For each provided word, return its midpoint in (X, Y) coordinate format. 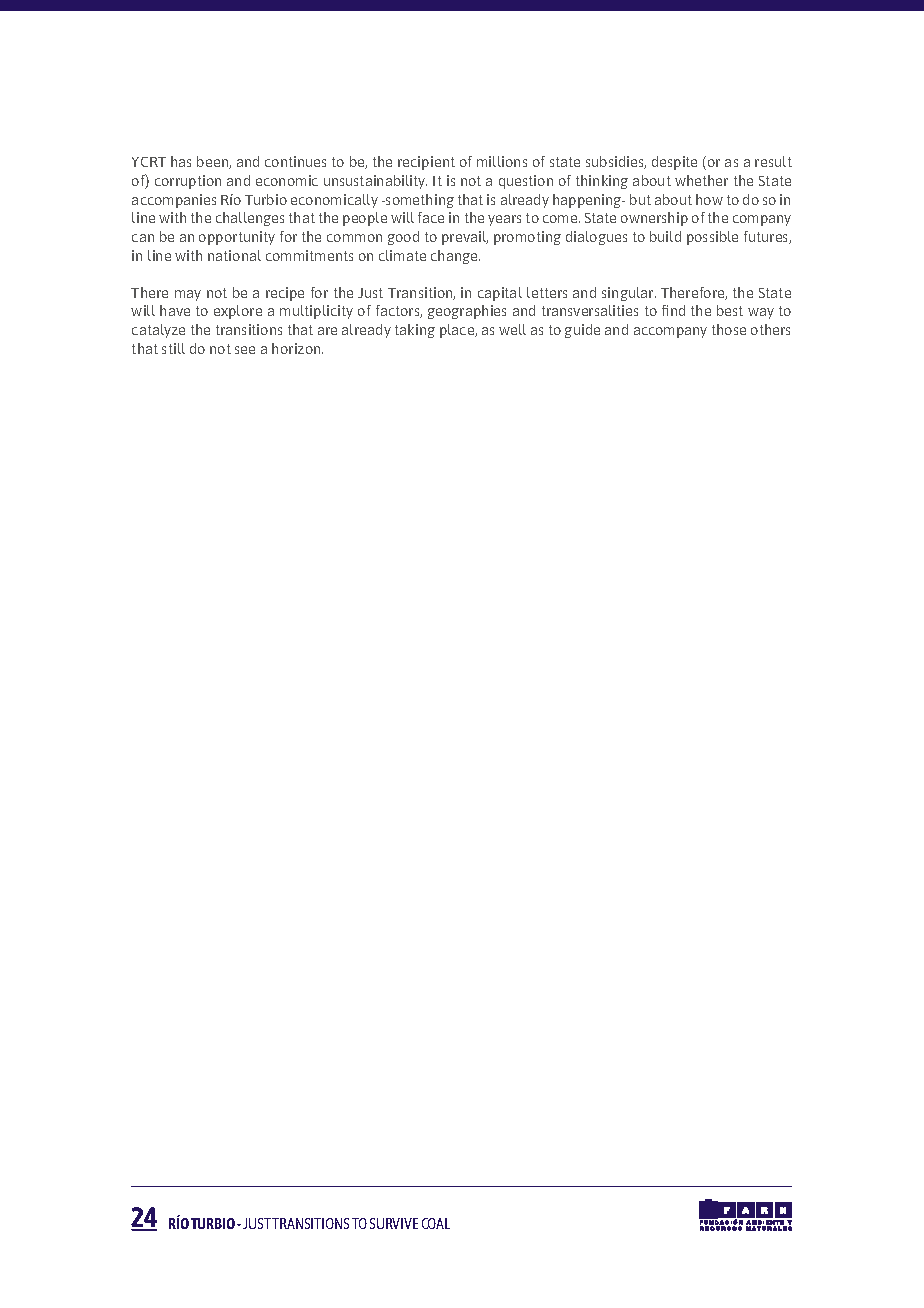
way (761, 313)
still (173, 348)
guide (582, 331)
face (431, 217)
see (245, 350)
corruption (188, 182)
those (729, 329)
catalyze (158, 331)
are (327, 331)
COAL (436, 1223)
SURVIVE (394, 1223)
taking (415, 331)
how (709, 199)
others (770, 329)
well (512, 329)
